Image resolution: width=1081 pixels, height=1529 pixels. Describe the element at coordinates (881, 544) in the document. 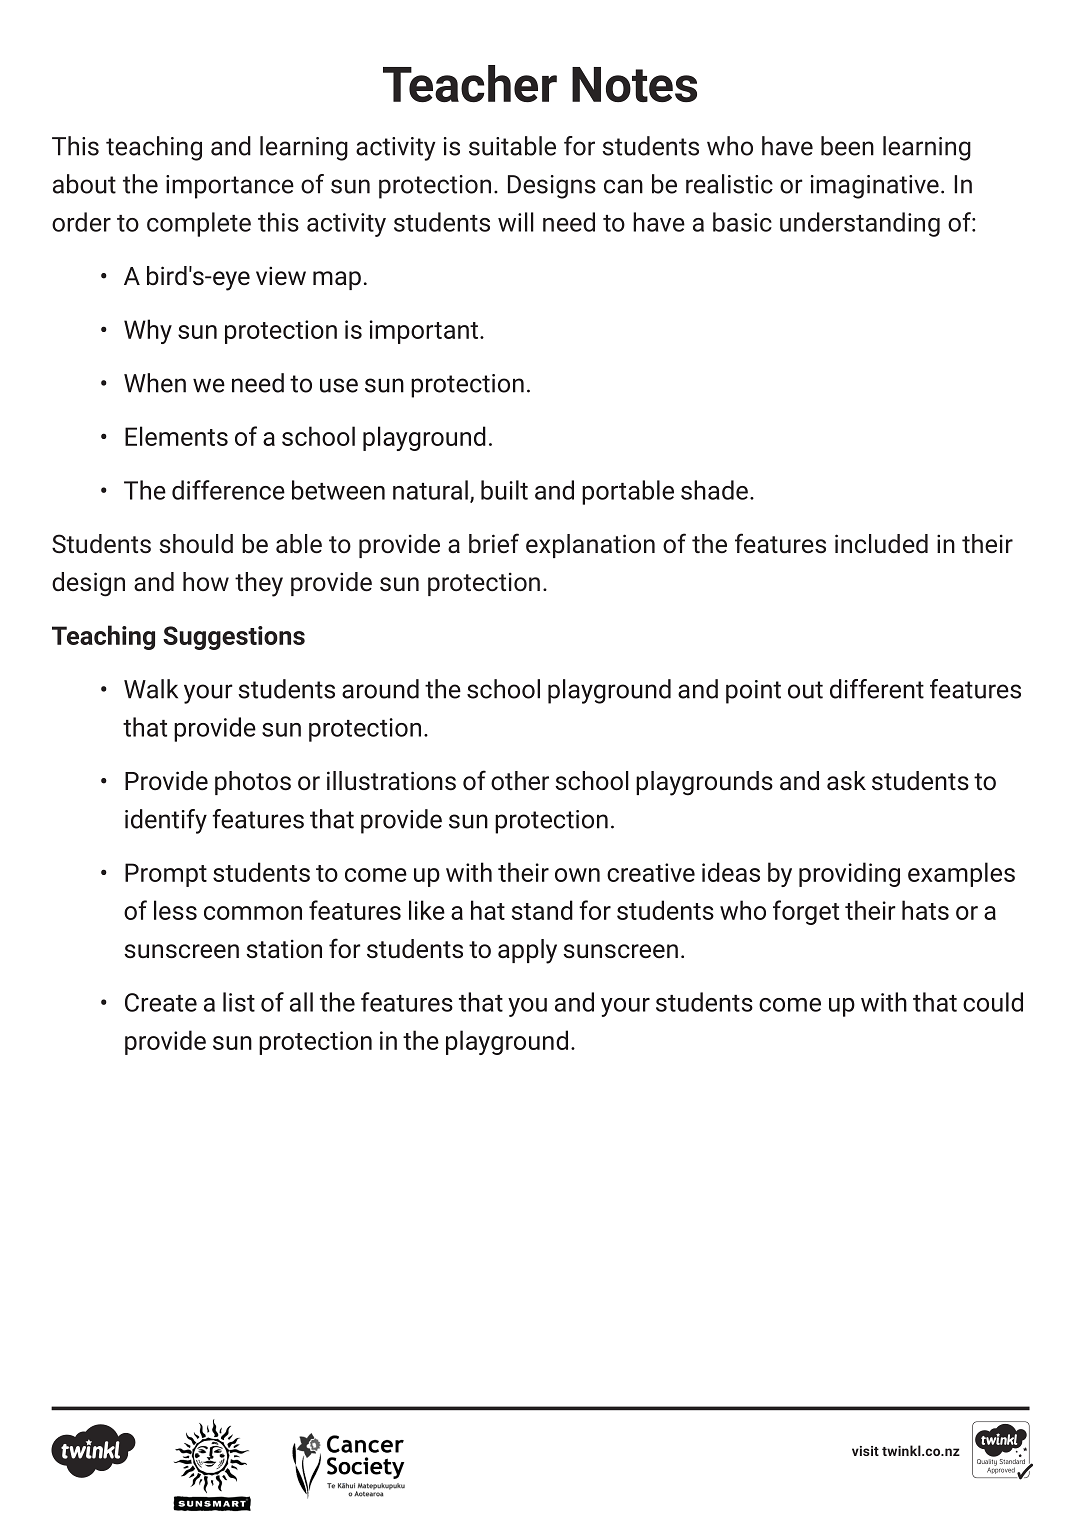

I see `included` at that location.
